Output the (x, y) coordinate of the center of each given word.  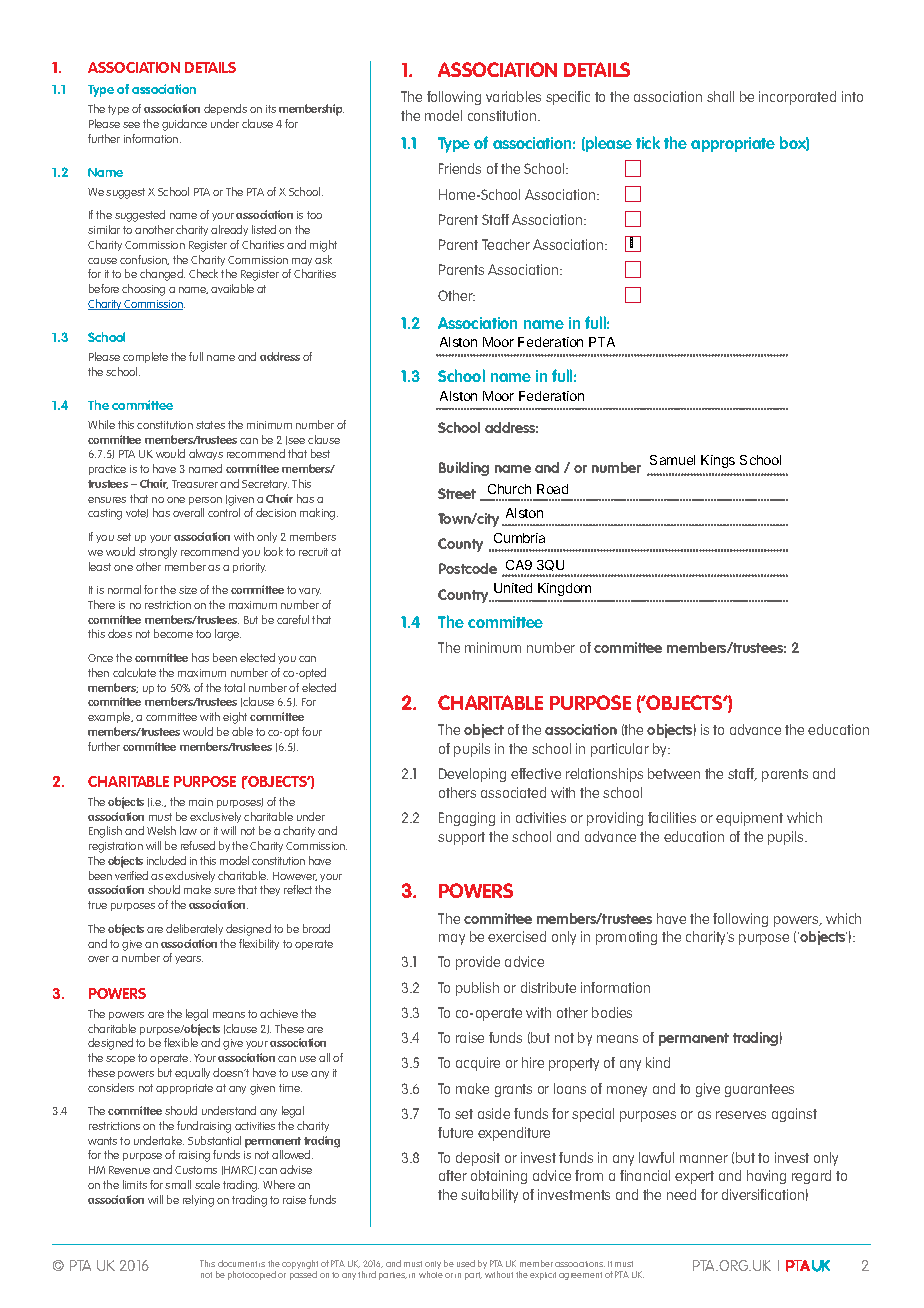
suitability (489, 1196)
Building (464, 469)
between (674, 773)
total (234, 687)
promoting (626, 938)
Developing (472, 775)
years (189, 960)
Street (457, 493)
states (210, 425)
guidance (184, 125)
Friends (460, 168)
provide (478, 963)
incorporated (797, 98)
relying (198, 1201)
